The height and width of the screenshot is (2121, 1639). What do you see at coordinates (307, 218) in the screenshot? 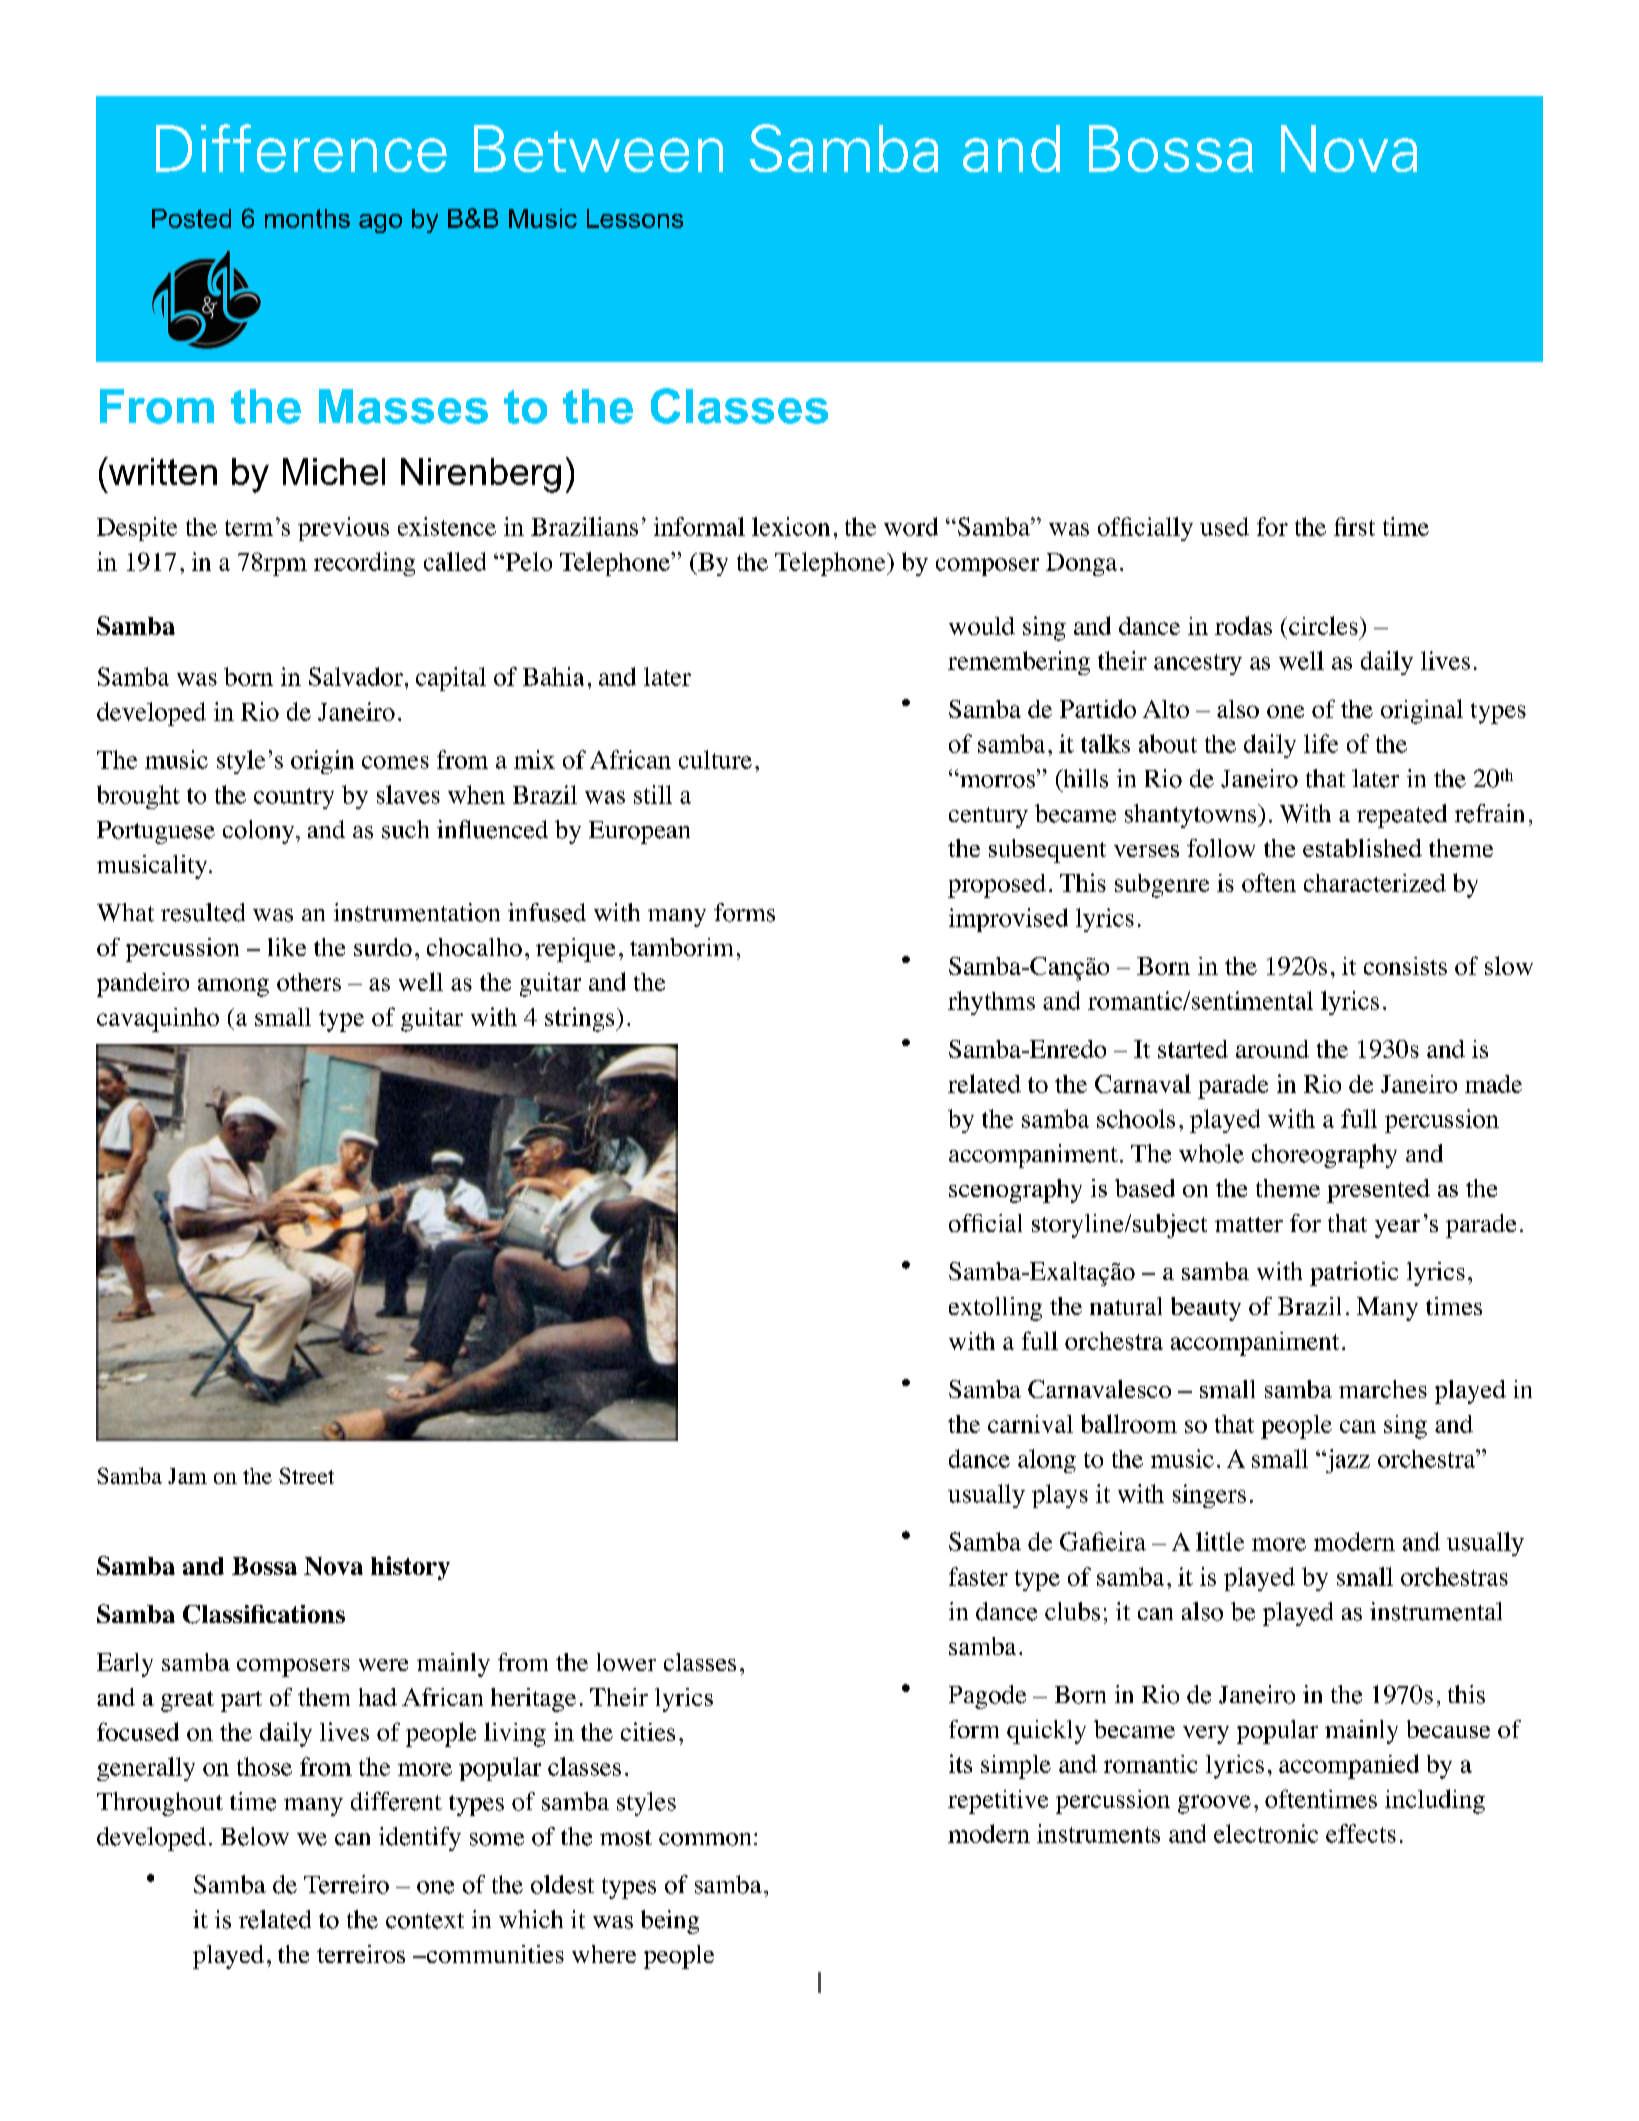
I see `months` at bounding box center [307, 218].
